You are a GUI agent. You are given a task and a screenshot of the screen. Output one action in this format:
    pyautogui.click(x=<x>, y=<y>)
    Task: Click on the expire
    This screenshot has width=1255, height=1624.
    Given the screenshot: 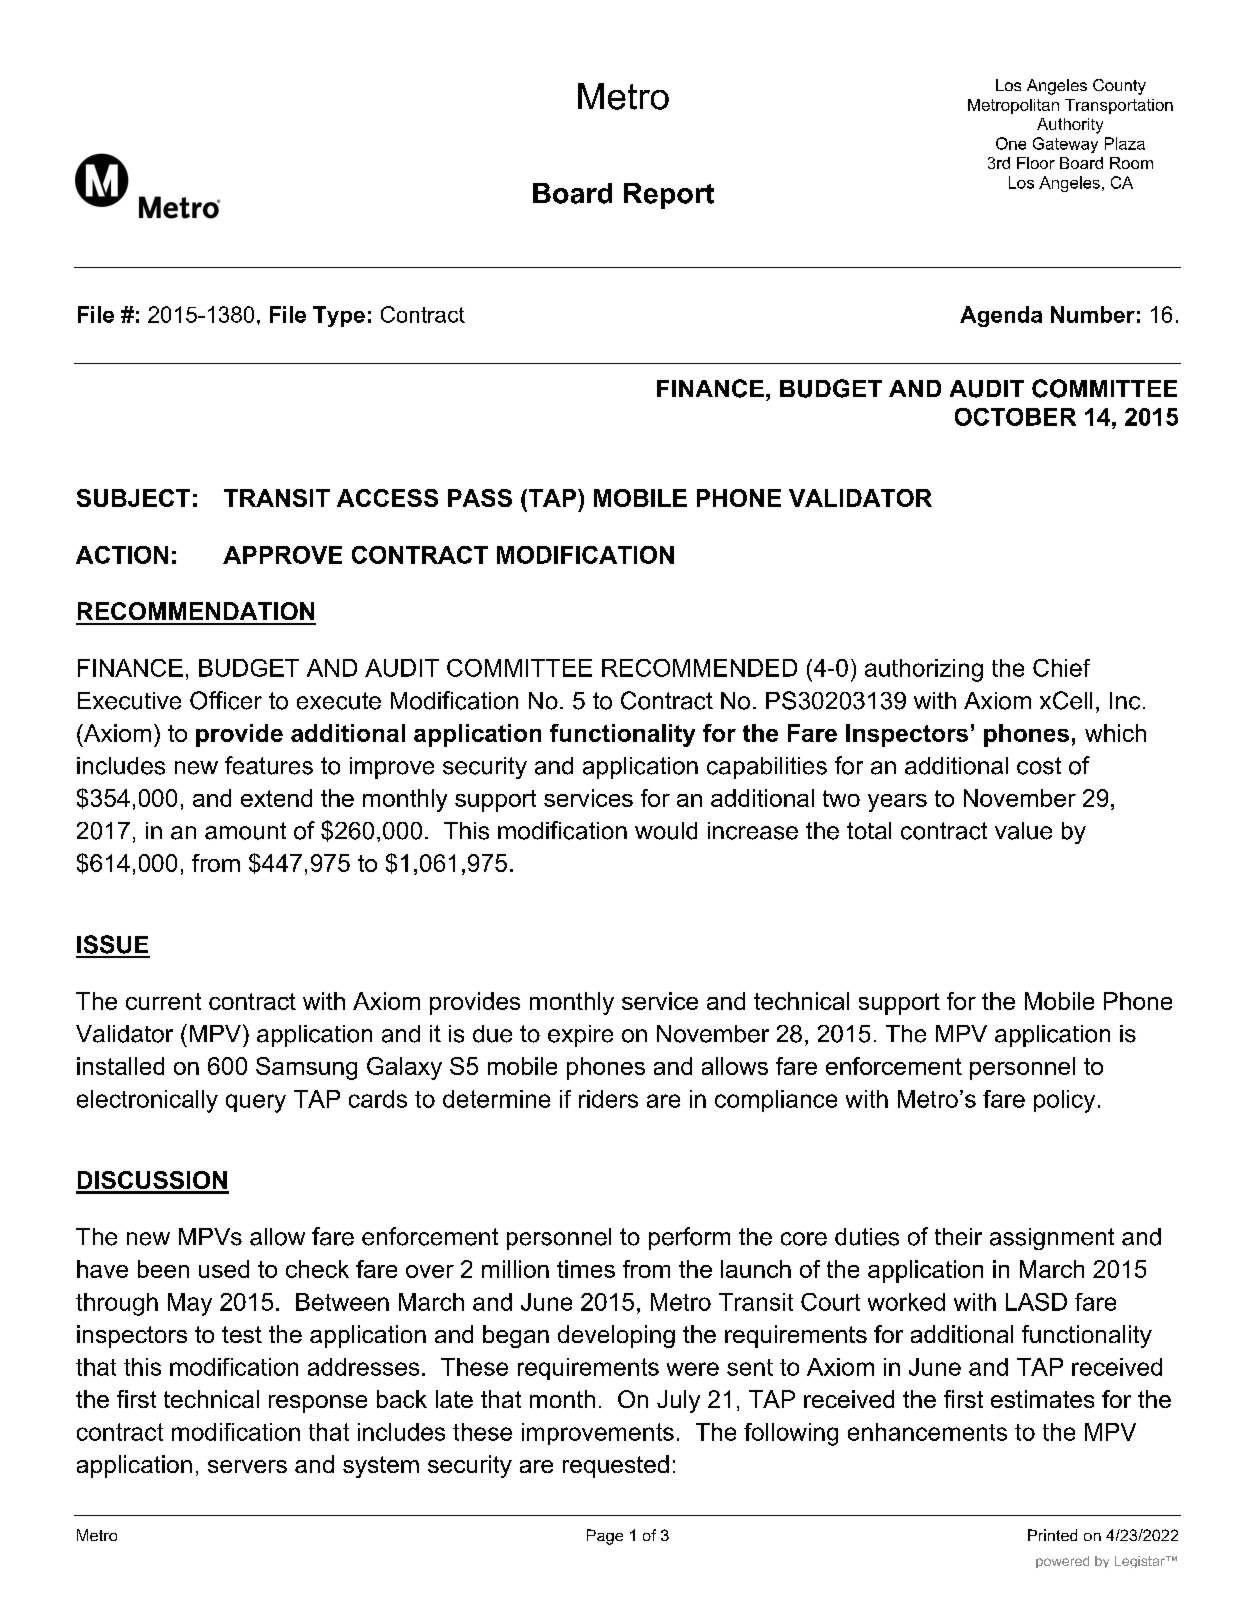 What is the action you would take?
    pyautogui.click(x=580, y=1036)
